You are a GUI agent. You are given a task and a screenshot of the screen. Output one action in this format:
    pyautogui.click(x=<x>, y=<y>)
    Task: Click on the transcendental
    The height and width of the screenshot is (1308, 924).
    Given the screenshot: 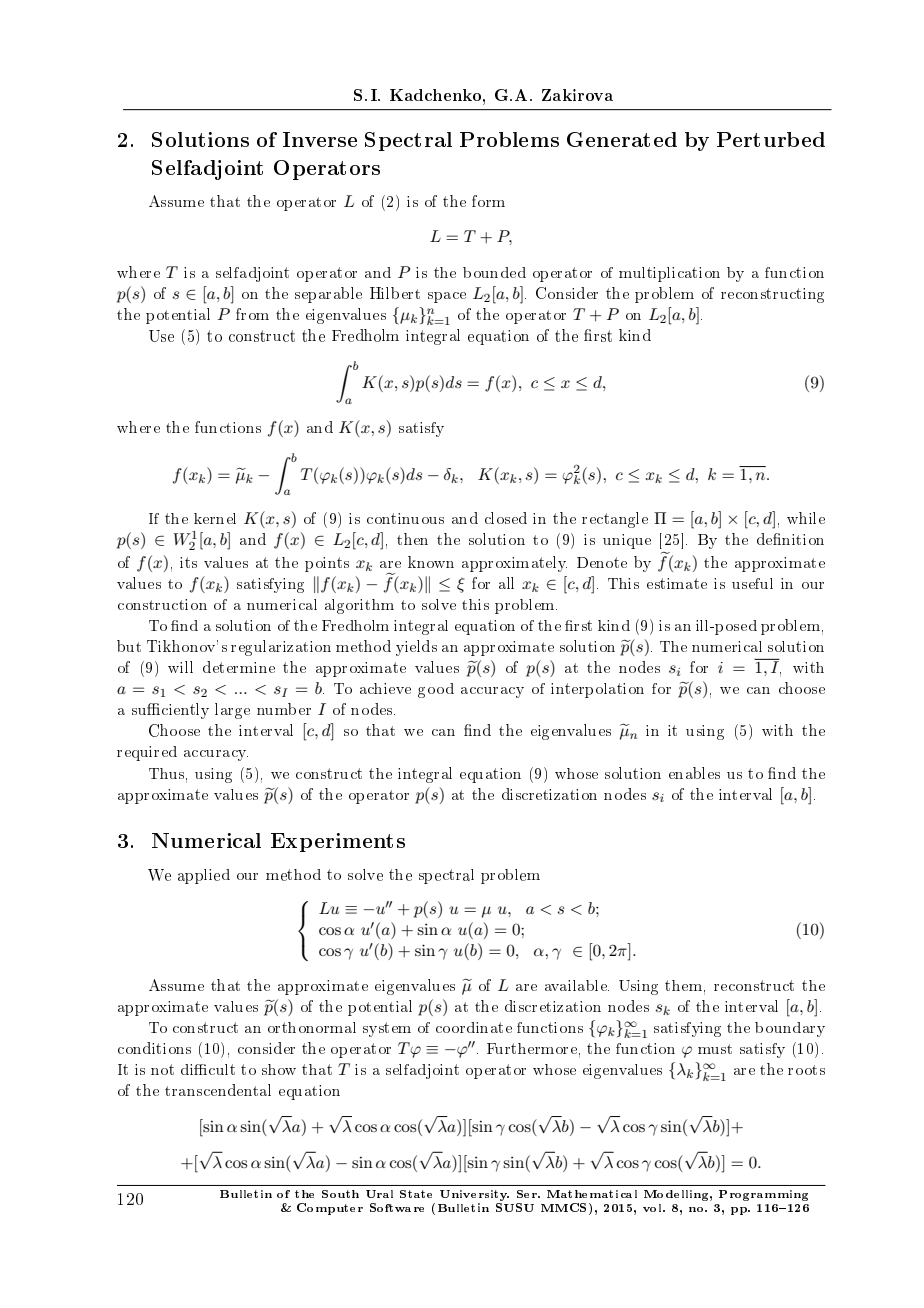 What is the action you would take?
    pyautogui.click(x=218, y=1090)
